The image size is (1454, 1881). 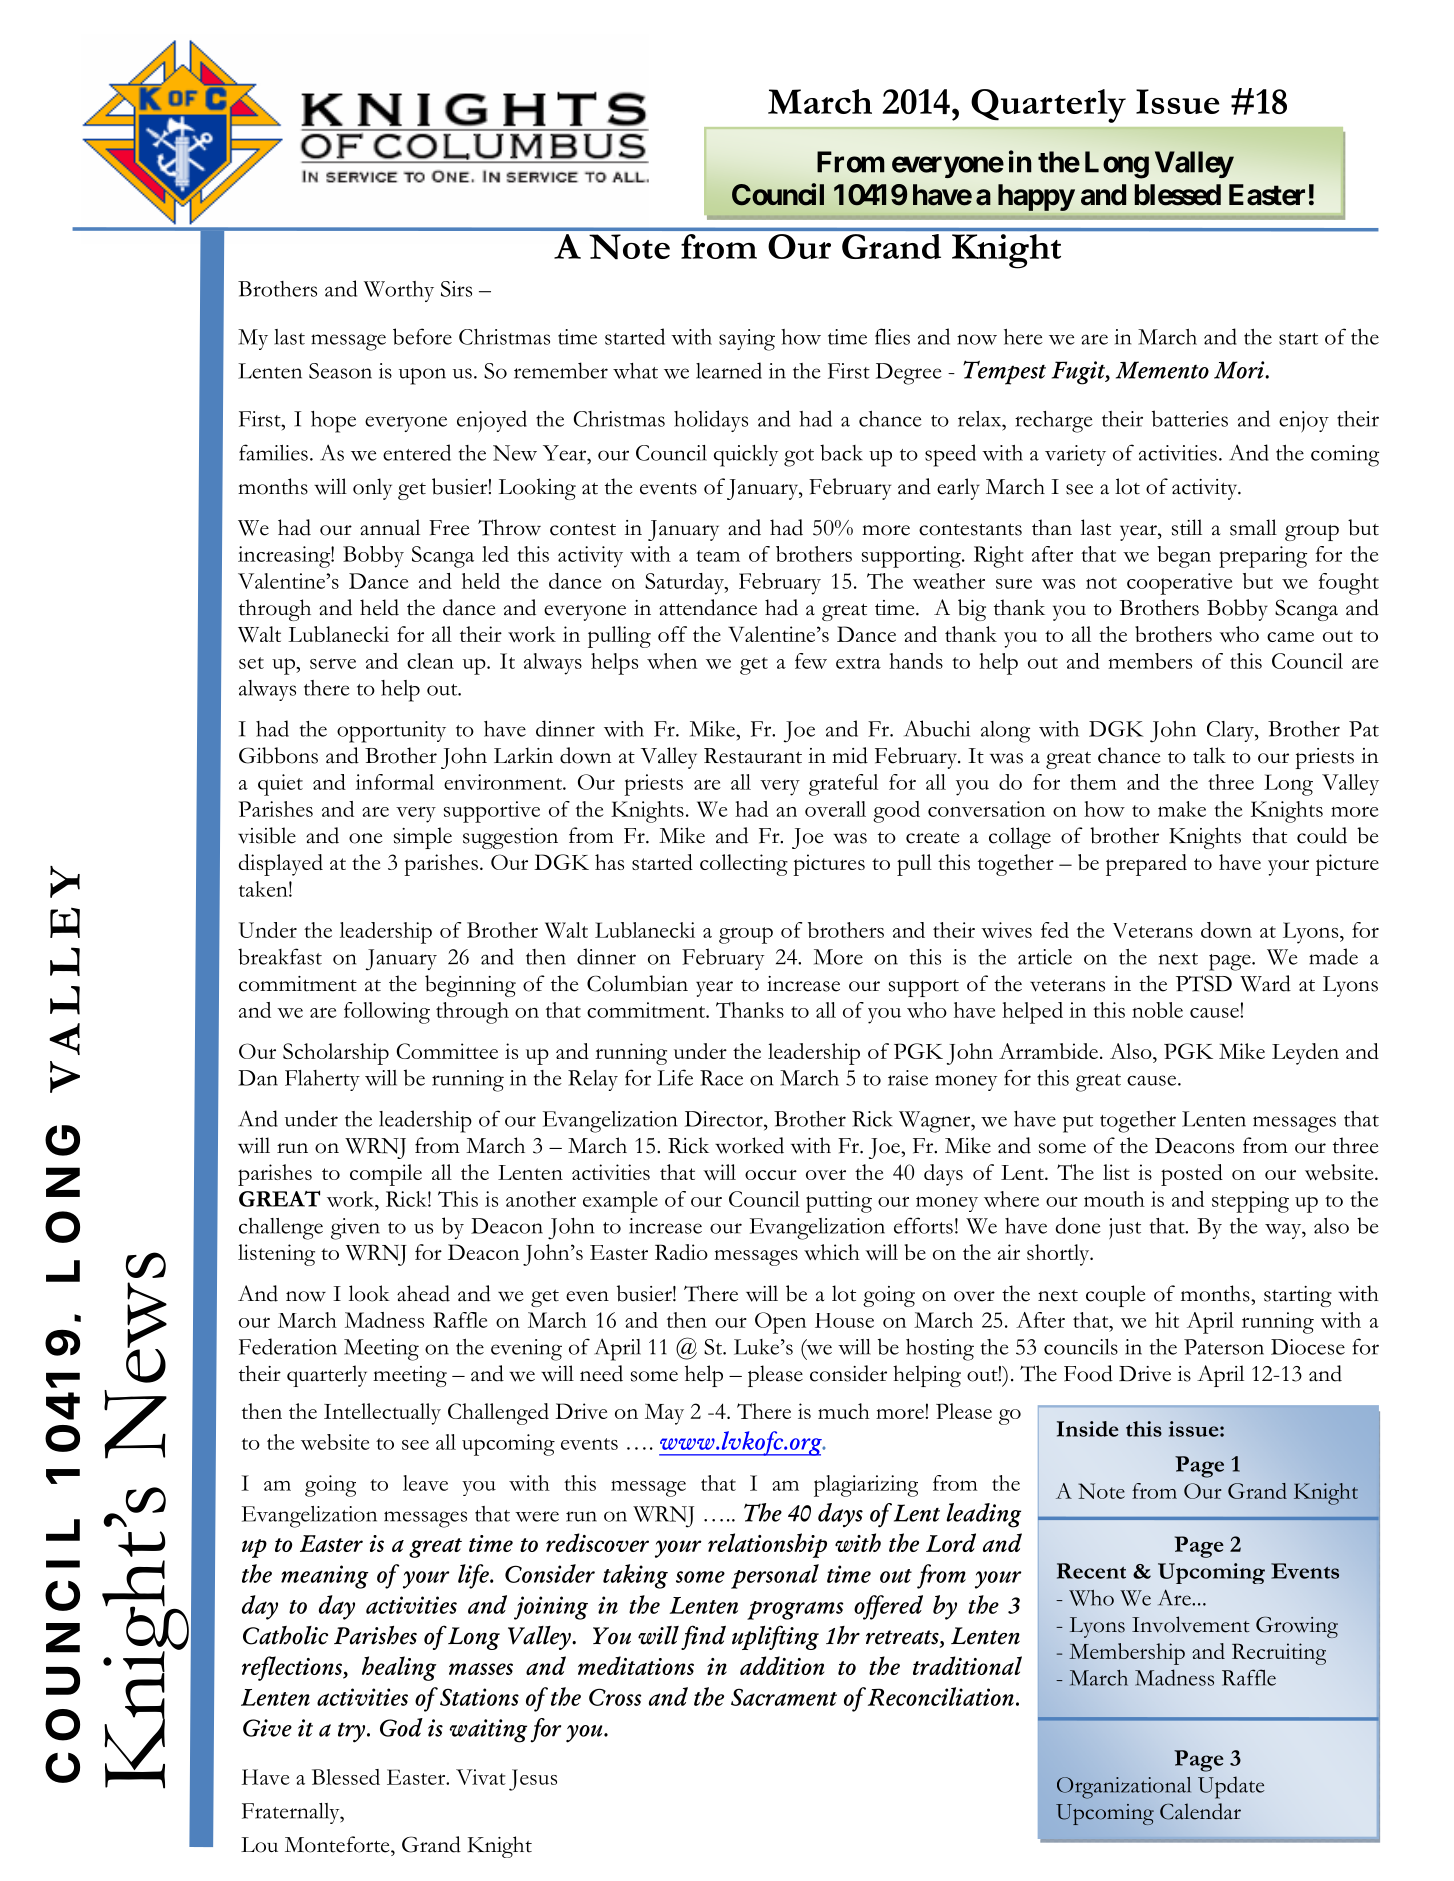 What do you see at coordinates (721, 1078) in the page?
I see `Race` at bounding box center [721, 1078].
